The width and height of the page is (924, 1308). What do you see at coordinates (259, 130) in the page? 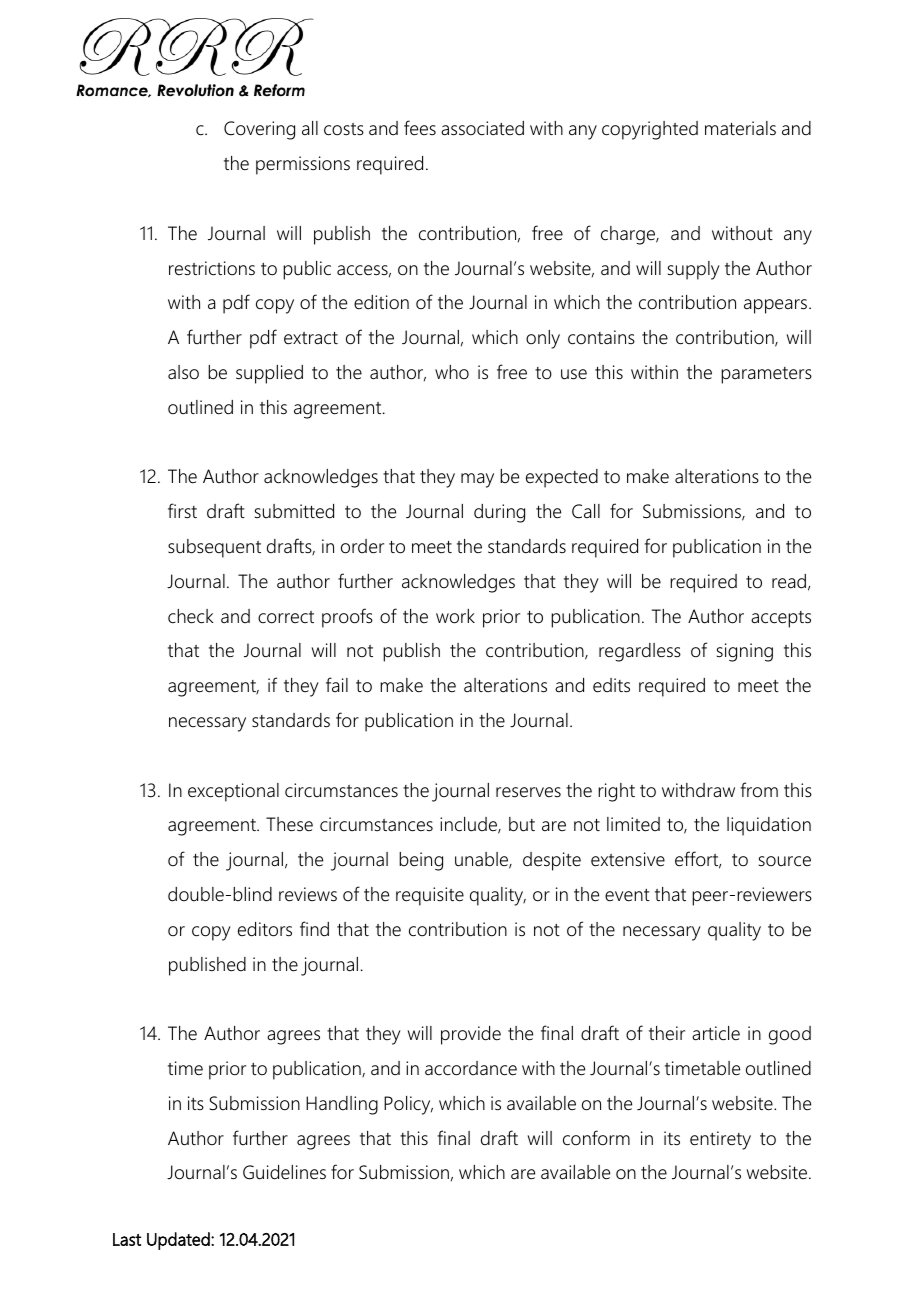
I see `Covering` at bounding box center [259, 130].
